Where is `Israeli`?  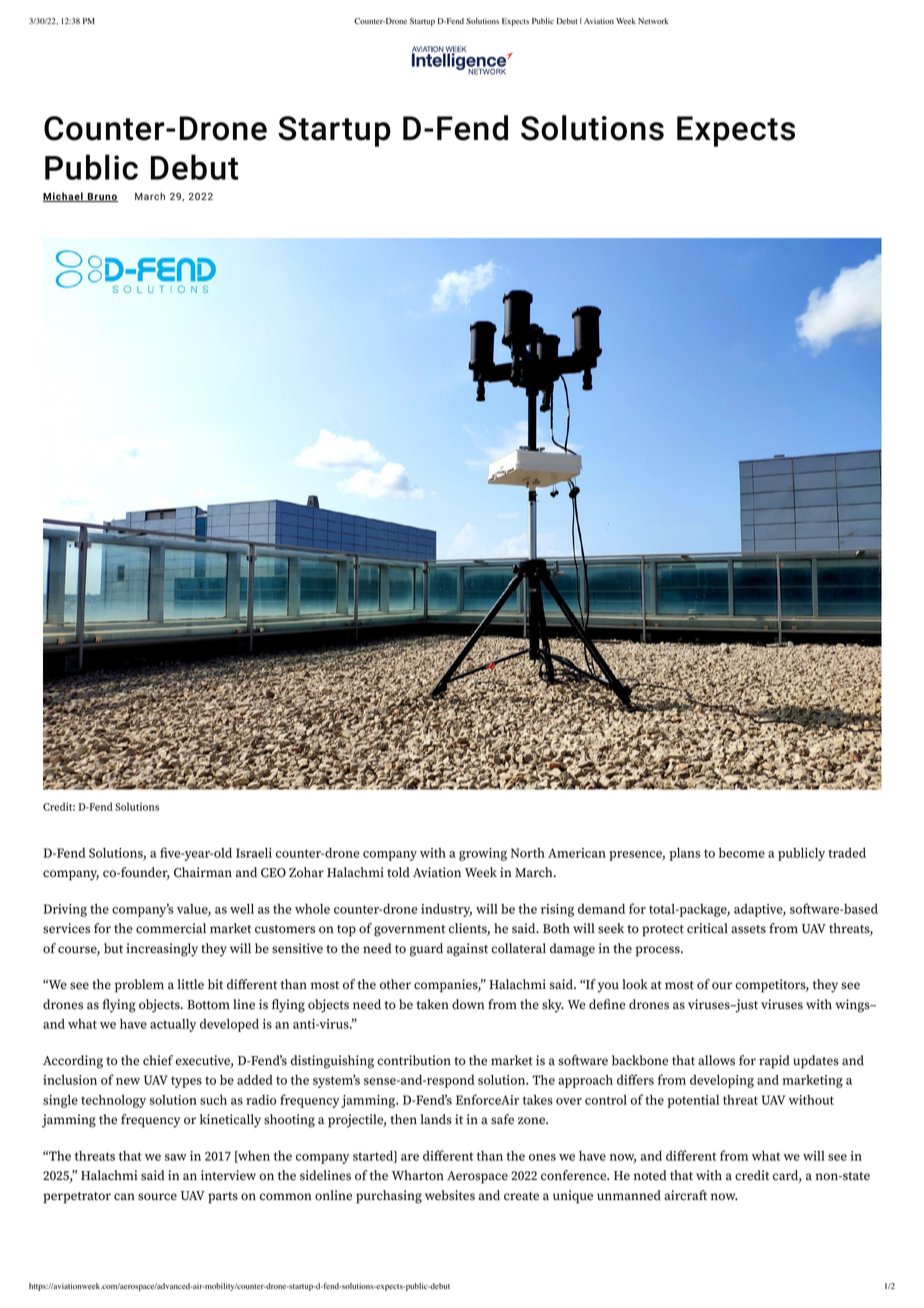 Israeli is located at coordinates (254, 853).
